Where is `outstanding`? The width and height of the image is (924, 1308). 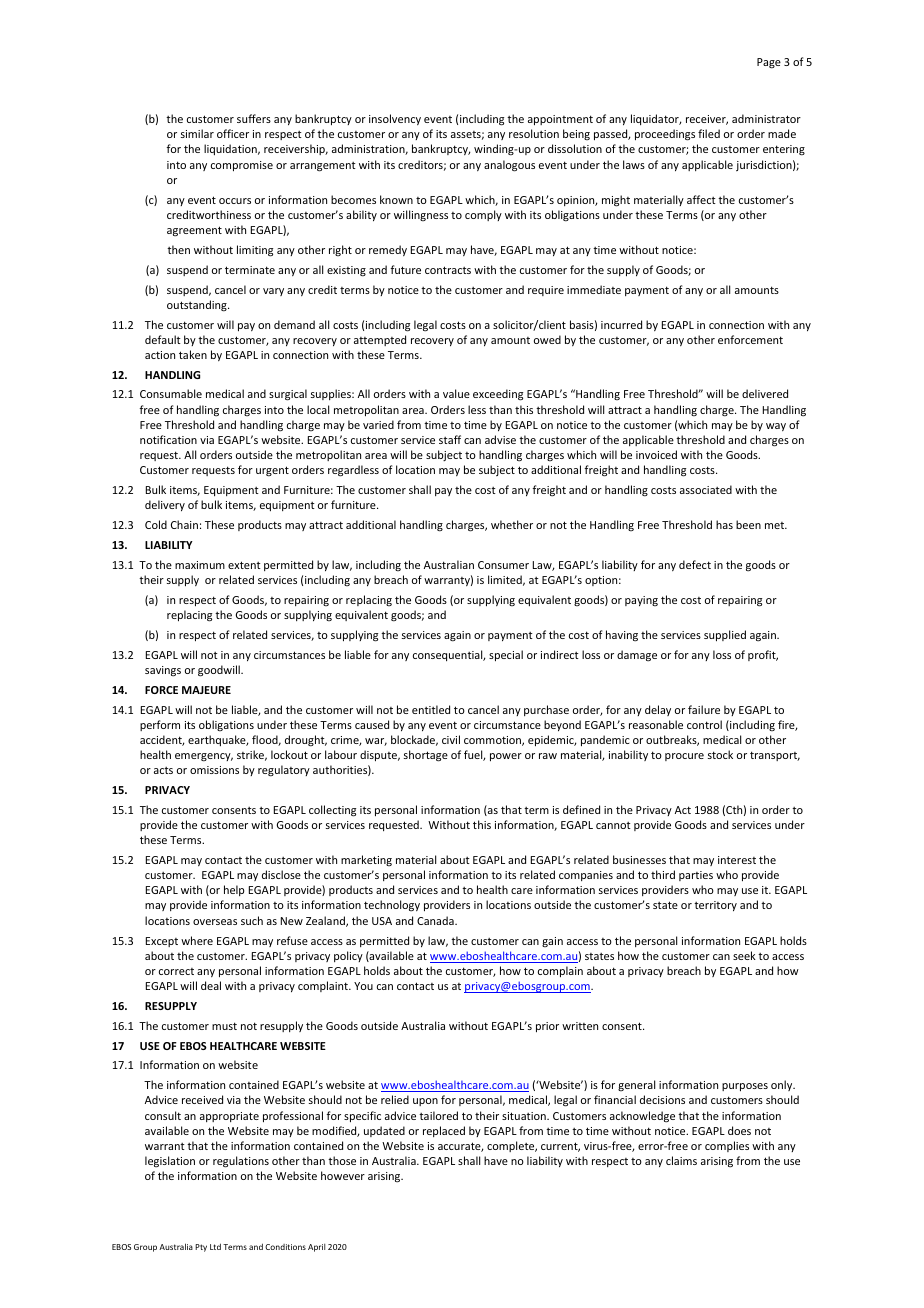
outstanding is located at coordinates (198, 306).
